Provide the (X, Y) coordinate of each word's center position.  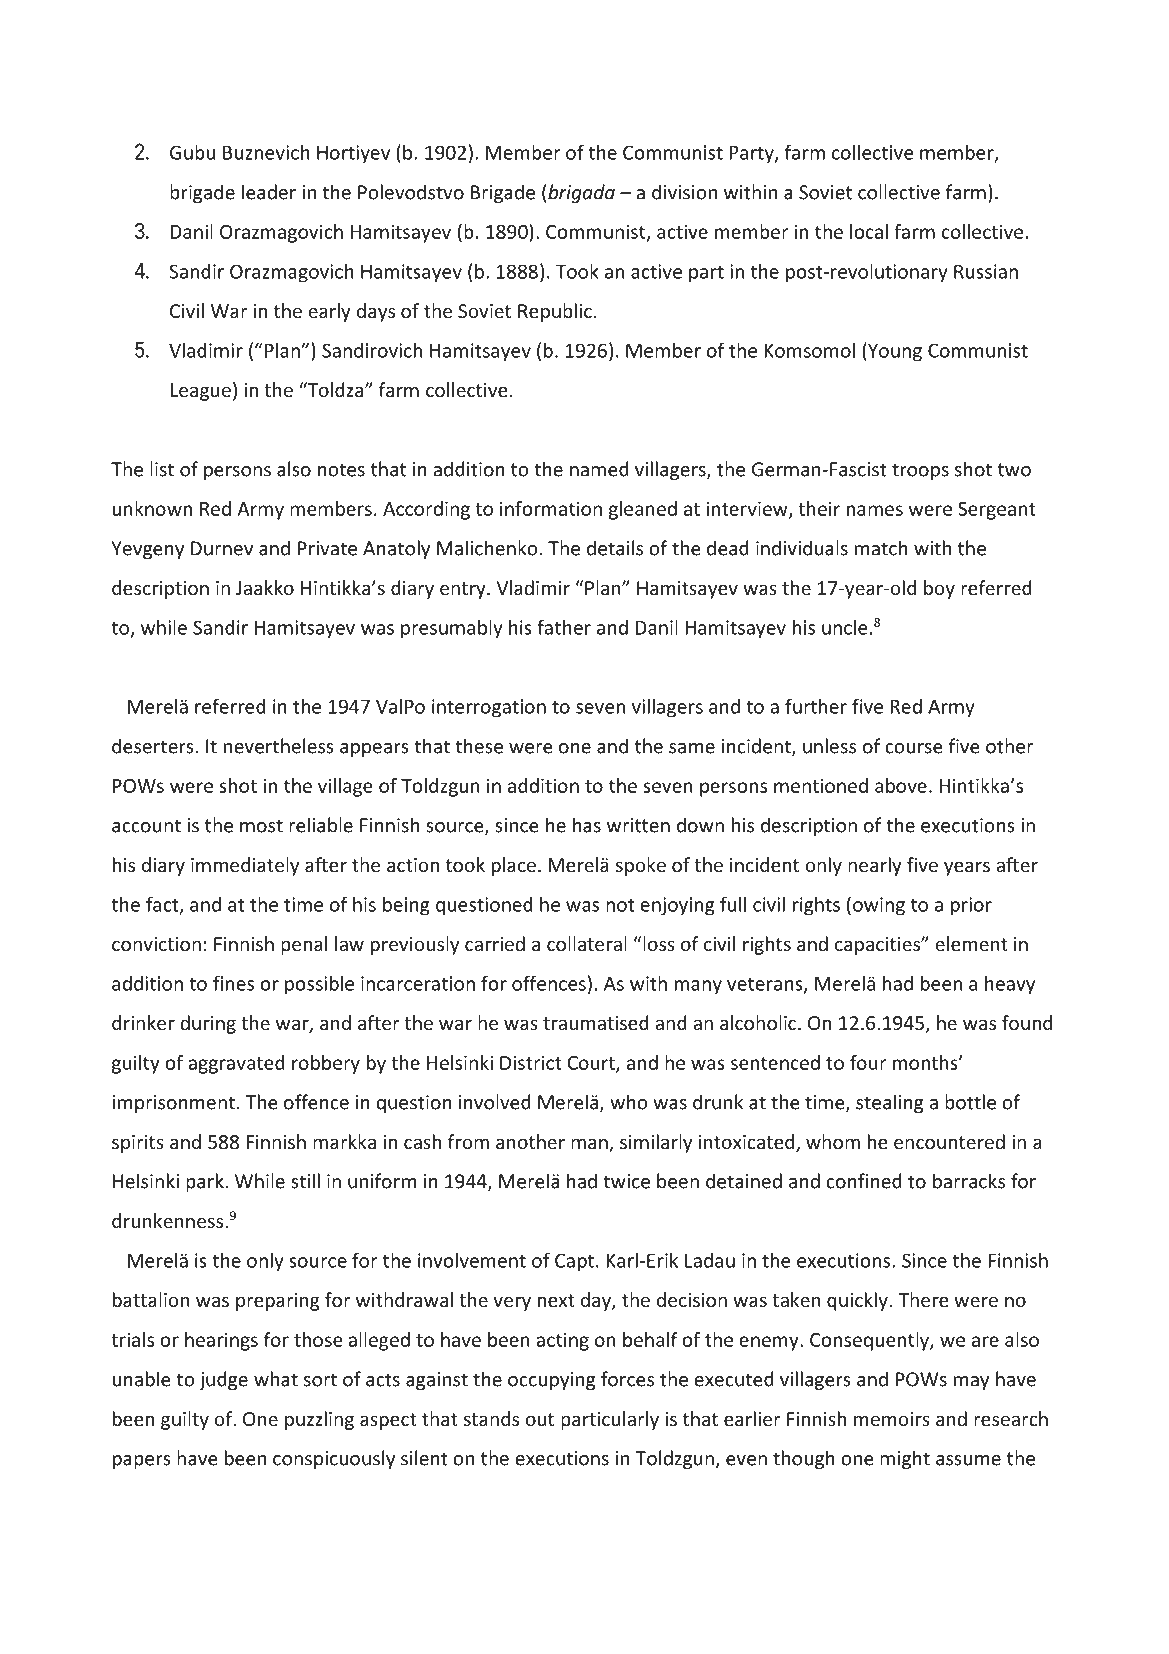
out (540, 1419)
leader (269, 192)
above (901, 785)
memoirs (892, 1419)
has (587, 825)
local (869, 231)
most (261, 826)
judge (223, 1380)
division (684, 192)
